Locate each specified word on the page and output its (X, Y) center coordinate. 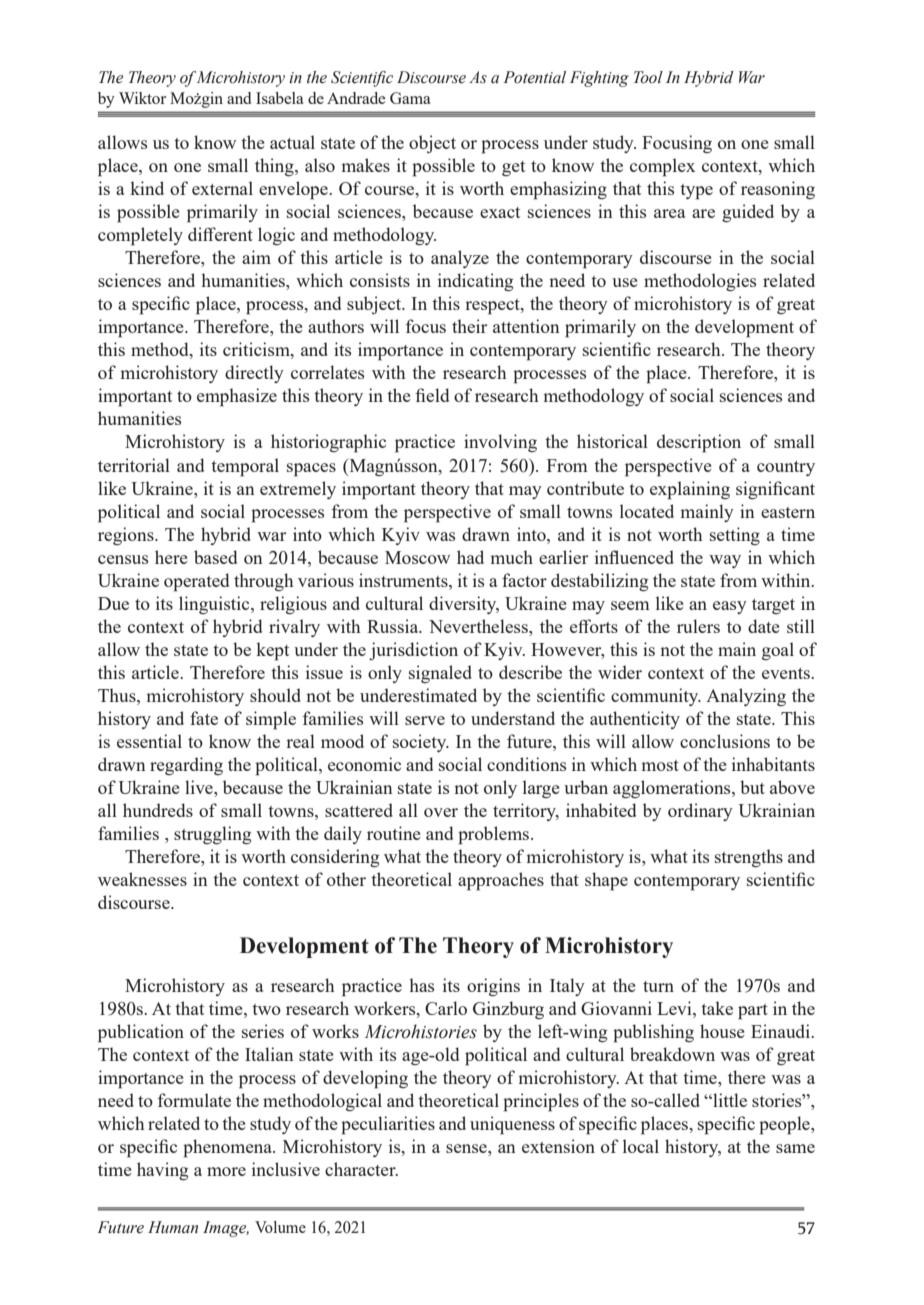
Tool (648, 77)
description (699, 443)
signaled (440, 674)
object (432, 144)
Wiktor (142, 98)
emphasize (237, 397)
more (226, 1171)
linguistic (215, 605)
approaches (501, 881)
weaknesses (142, 879)
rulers (698, 626)
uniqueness (512, 1125)
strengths (749, 858)
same (795, 1148)
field (432, 395)
